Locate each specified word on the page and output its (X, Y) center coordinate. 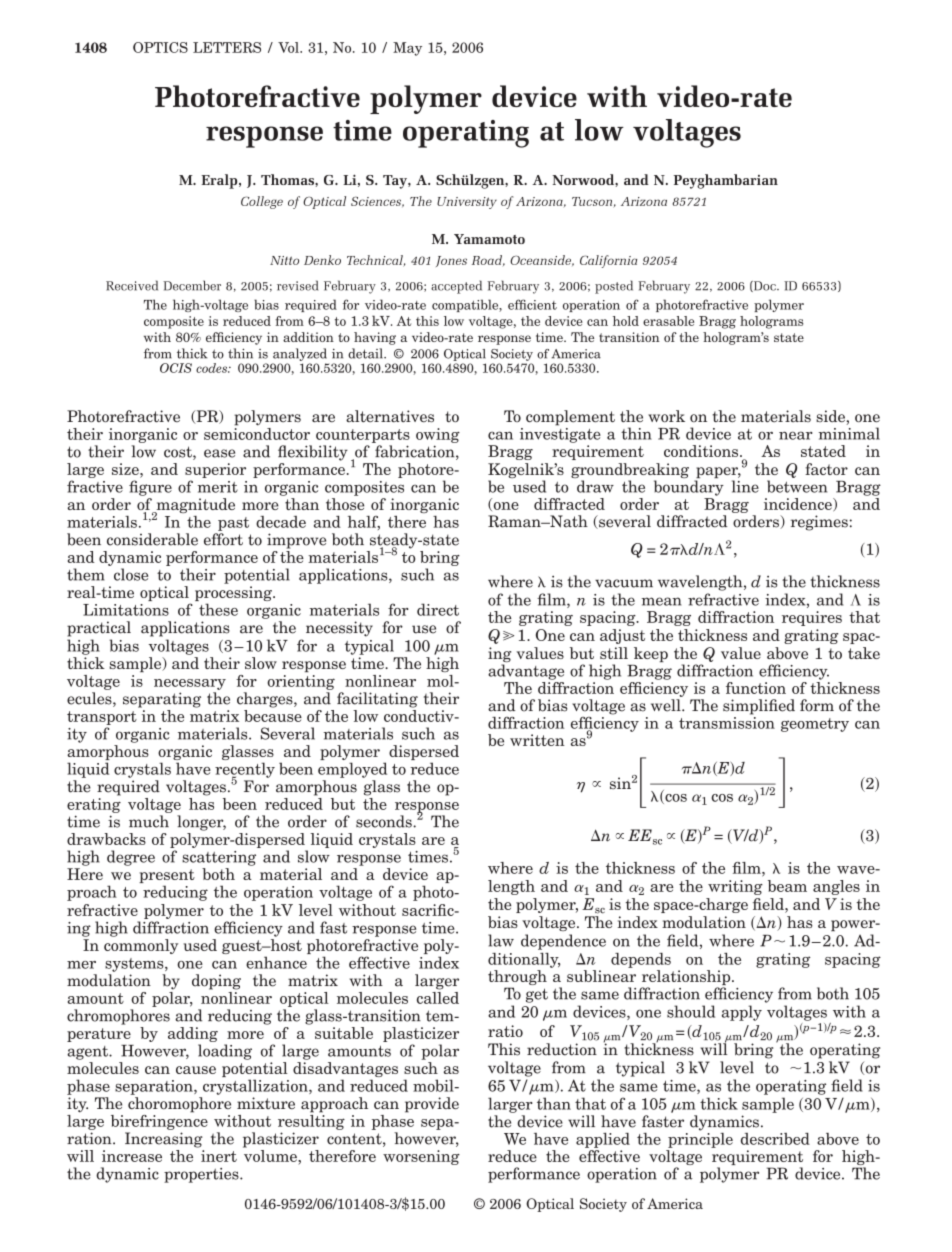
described (775, 1139)
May (407, 49)
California (608, 261)
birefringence (159, 1121)
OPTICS (160, 47)
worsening (421, 1157)
